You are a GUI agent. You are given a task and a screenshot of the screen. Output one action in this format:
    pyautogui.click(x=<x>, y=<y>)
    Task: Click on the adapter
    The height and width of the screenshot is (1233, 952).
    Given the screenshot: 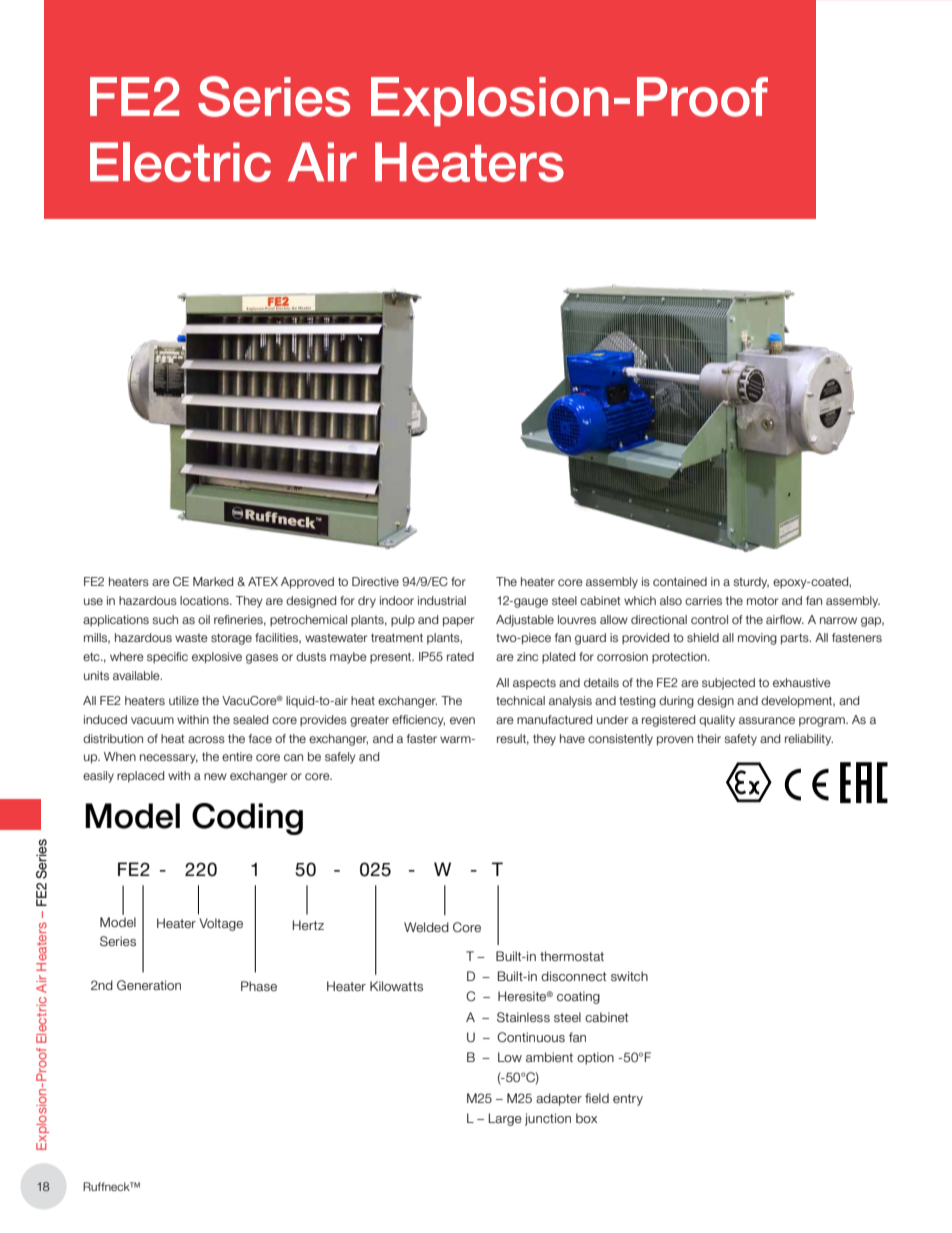 What is the action you would take?
    pyautogui.click(x=559, y=1099)
